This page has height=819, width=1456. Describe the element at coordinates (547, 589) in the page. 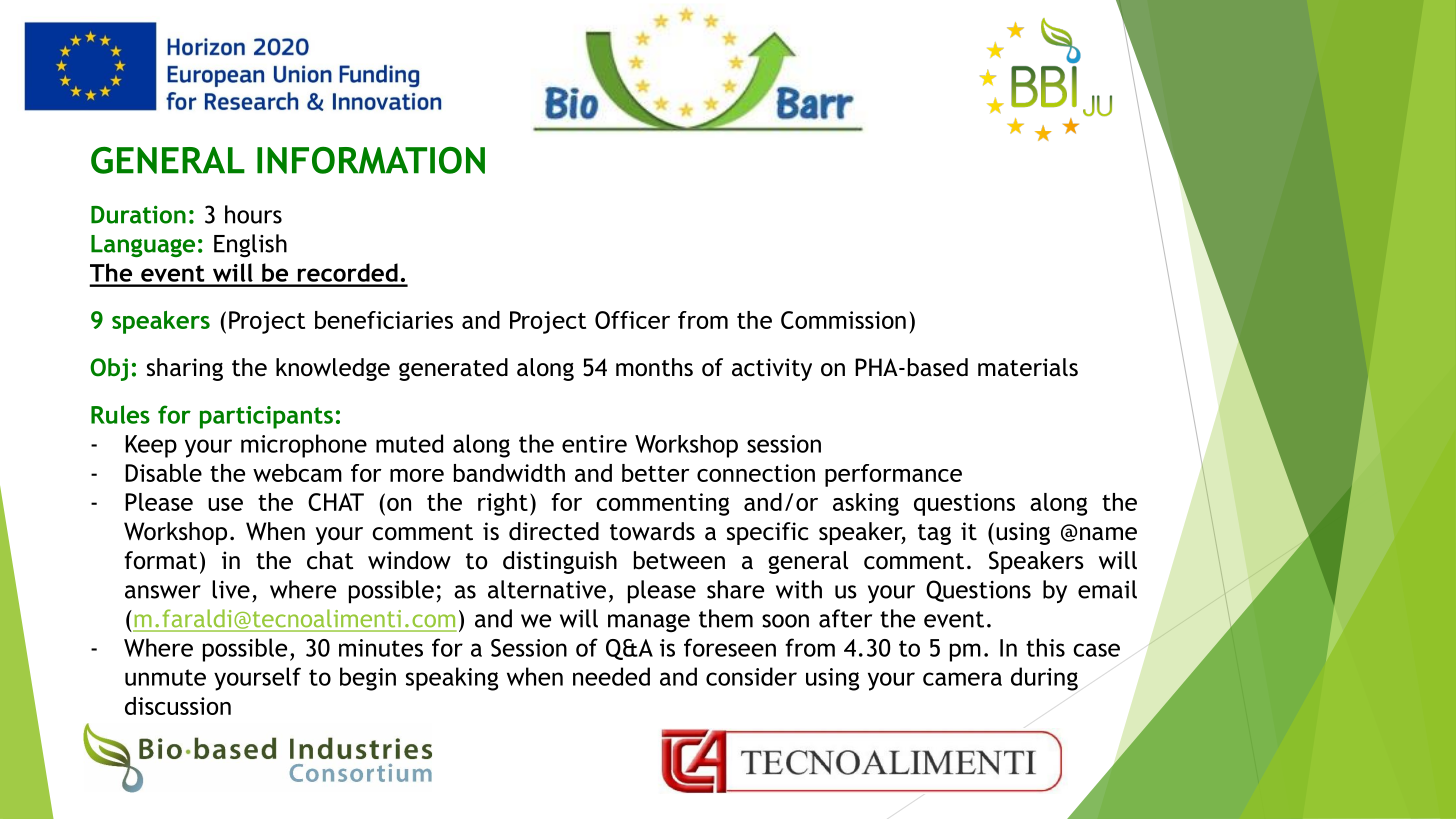

I see `alternative` at that location.
